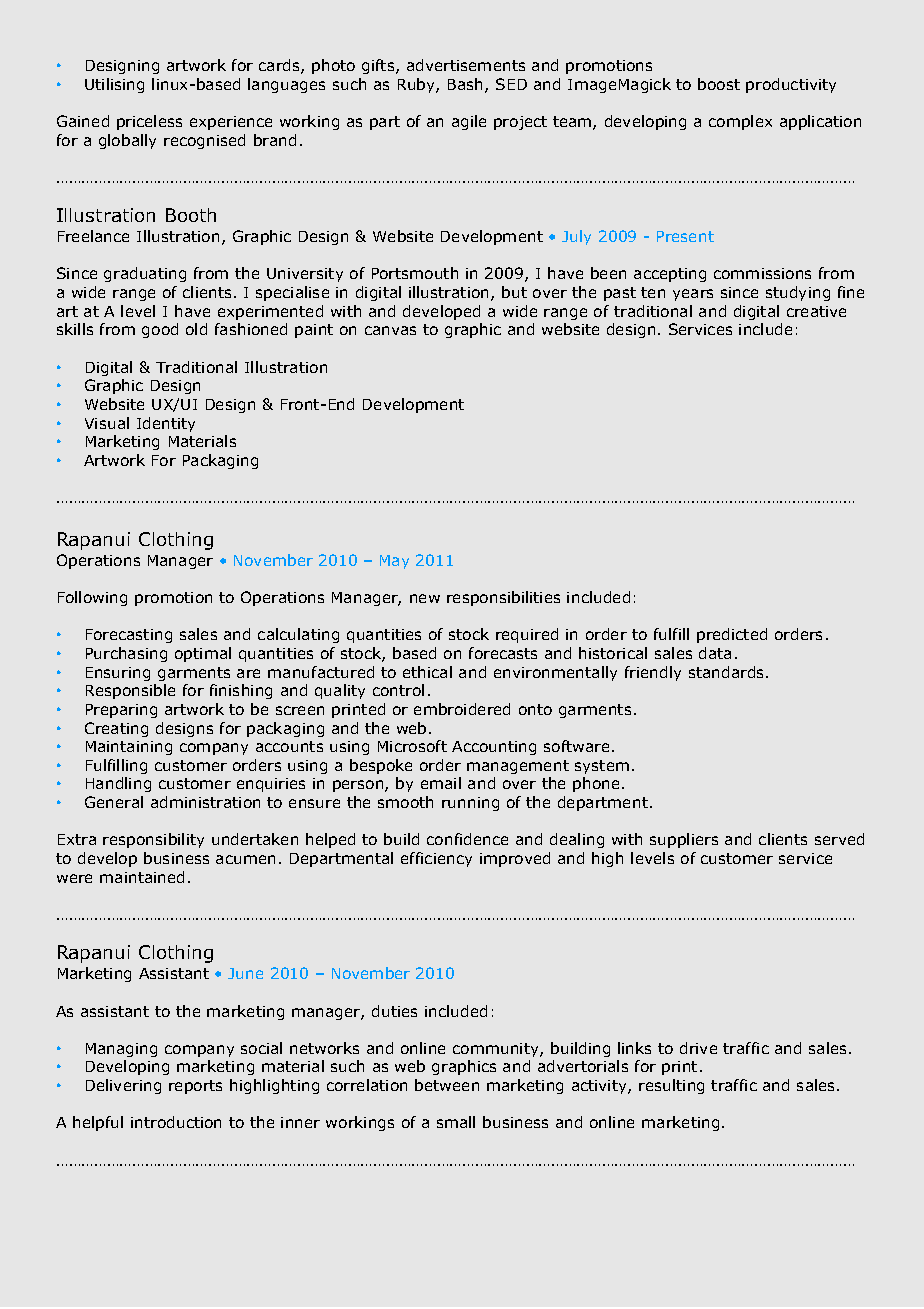  I want to click on reports, so click(195, 1087).
